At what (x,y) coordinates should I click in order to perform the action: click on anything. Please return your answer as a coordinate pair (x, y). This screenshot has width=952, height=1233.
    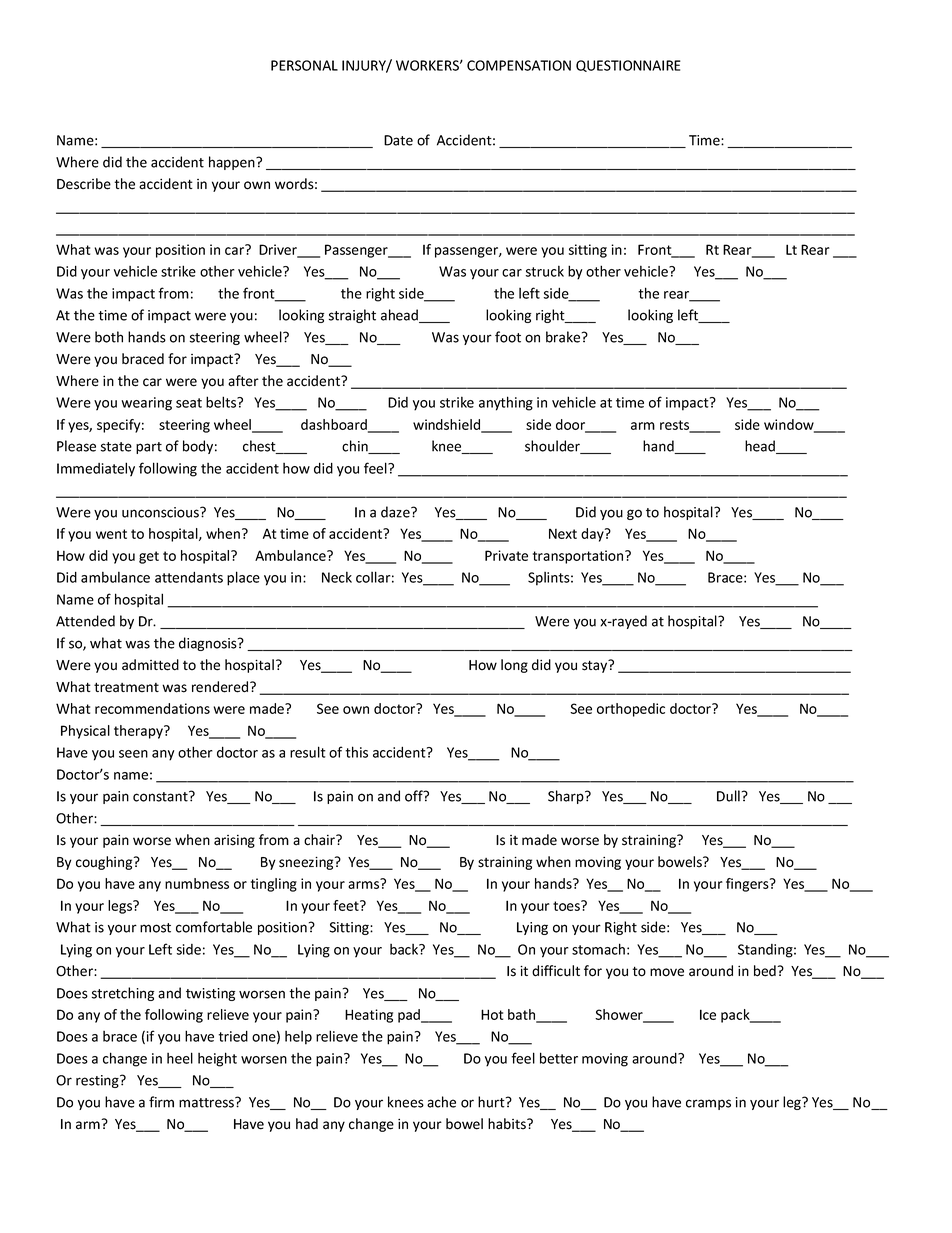
    Looking at the image, I should click on (506, 403).
